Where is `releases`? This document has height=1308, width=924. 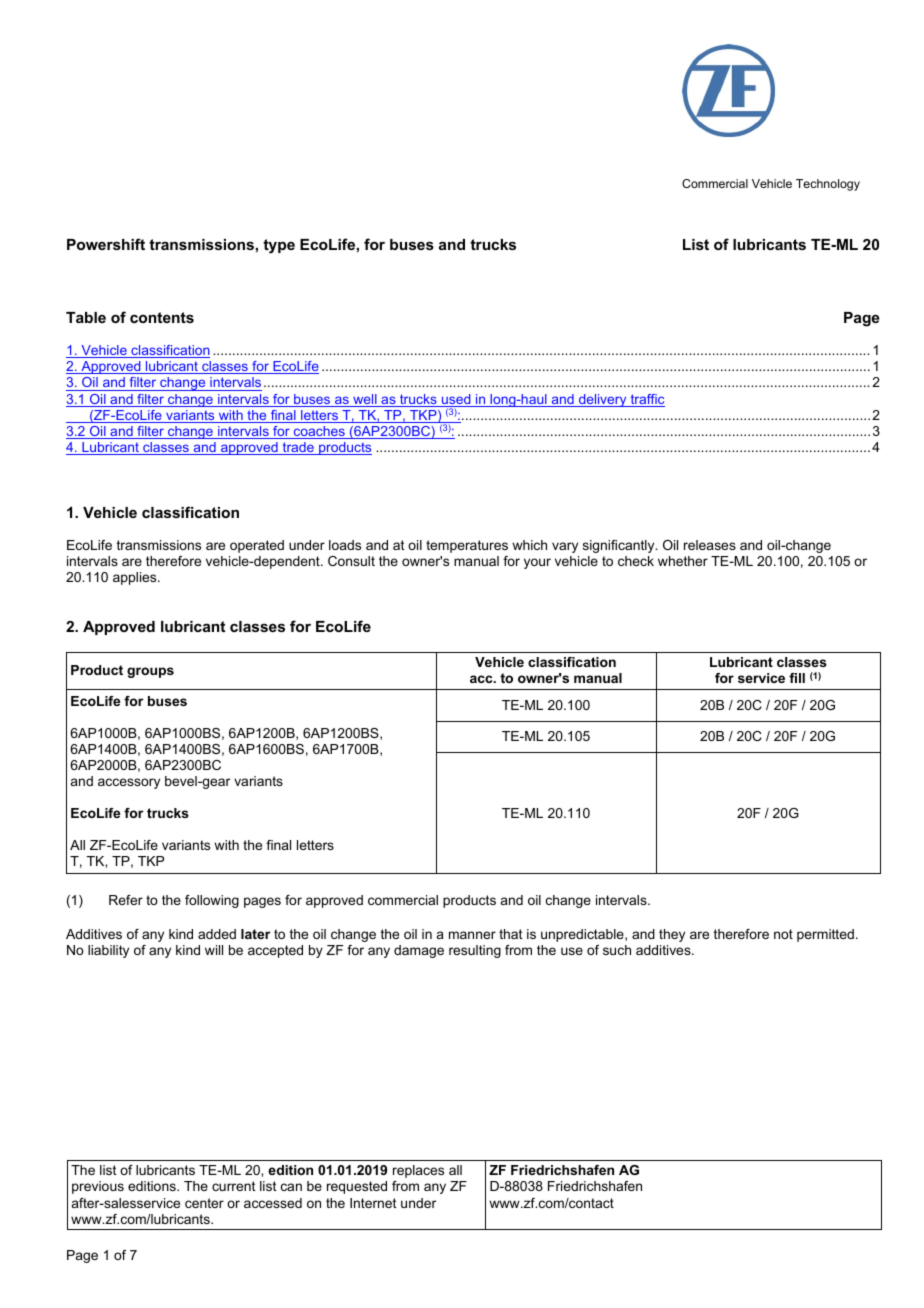
releases is located at coordinates (710, 545).
